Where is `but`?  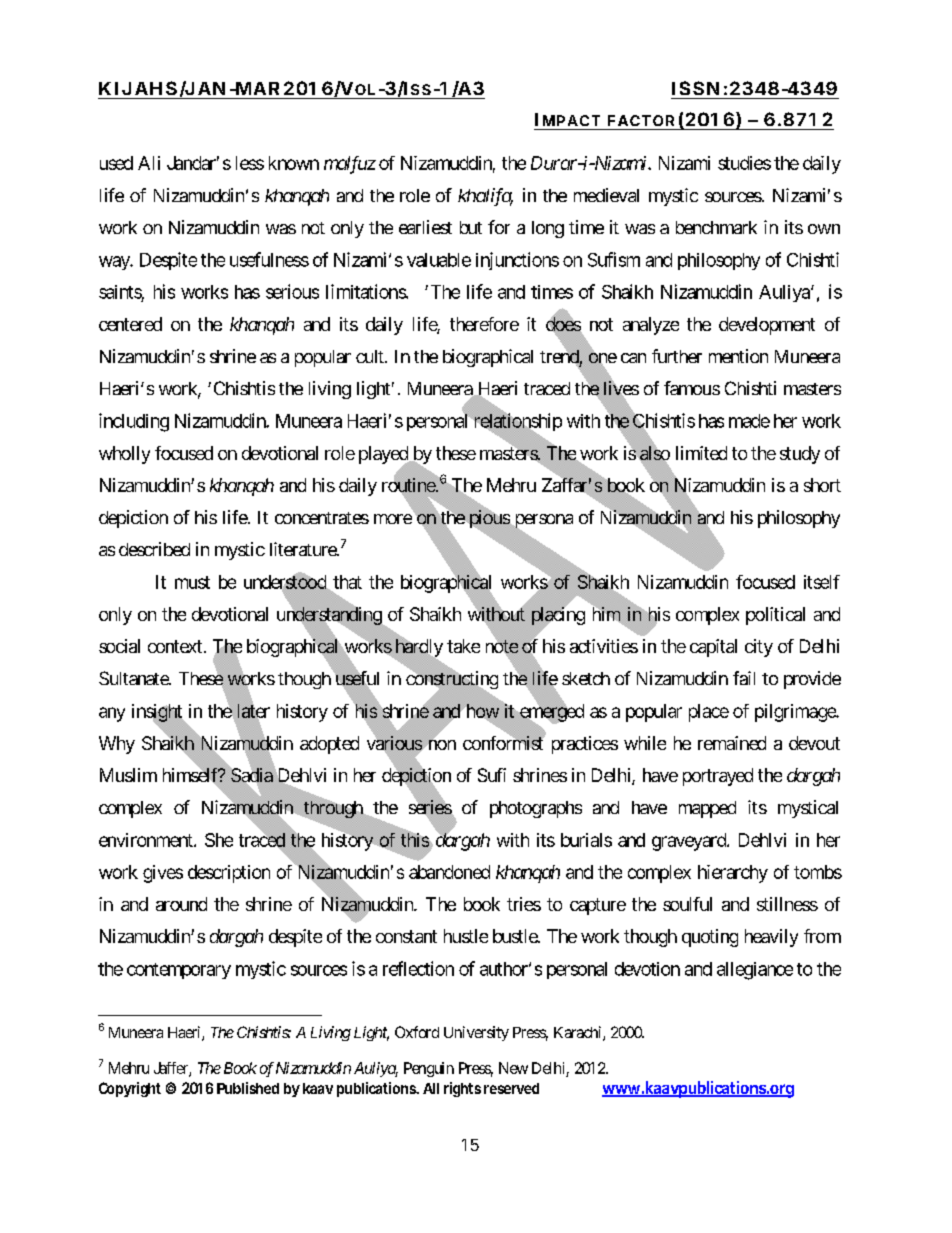
but is located at coordinates (471, 227).
